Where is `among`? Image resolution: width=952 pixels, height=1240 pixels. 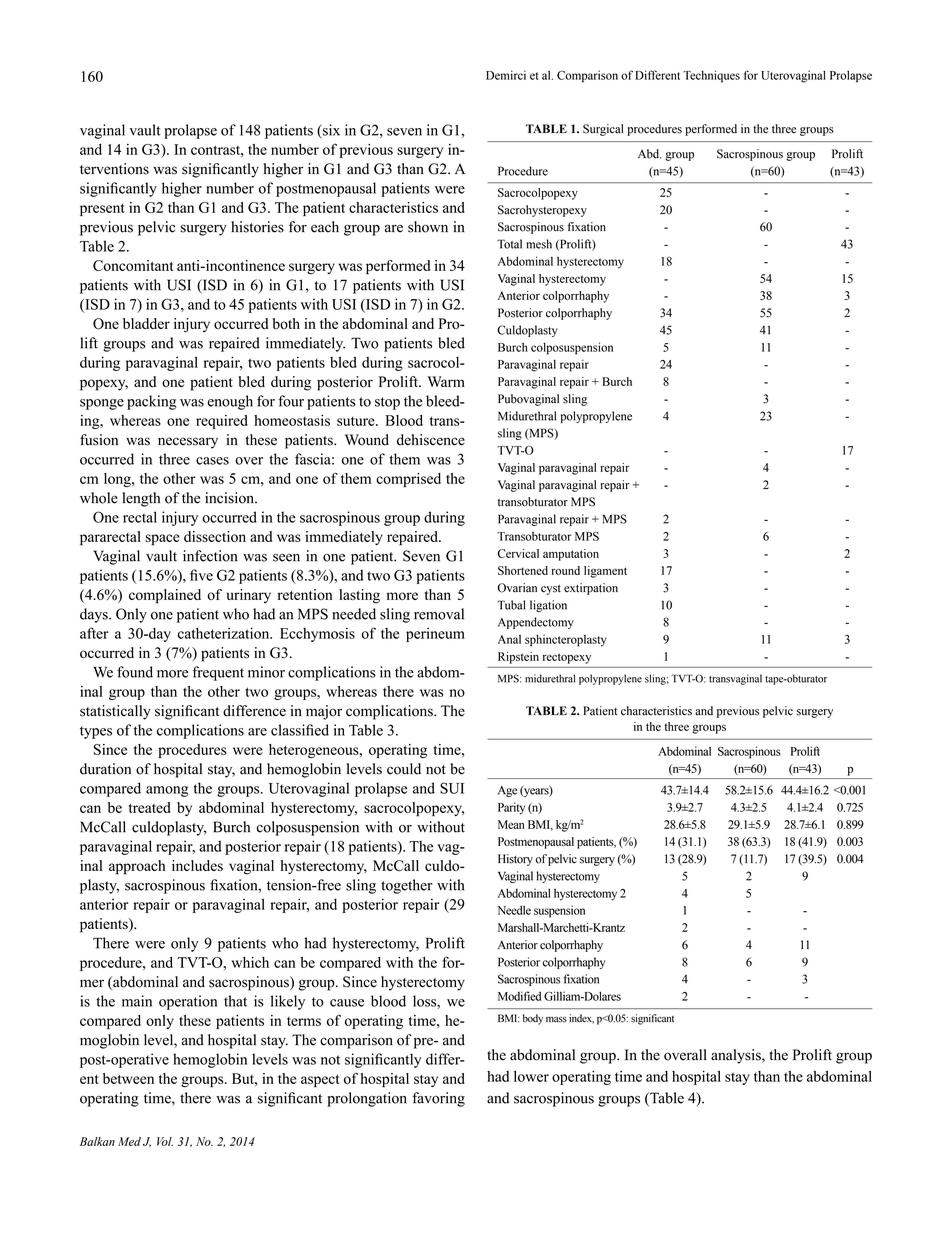
among is located at coordinates (167, 791).
